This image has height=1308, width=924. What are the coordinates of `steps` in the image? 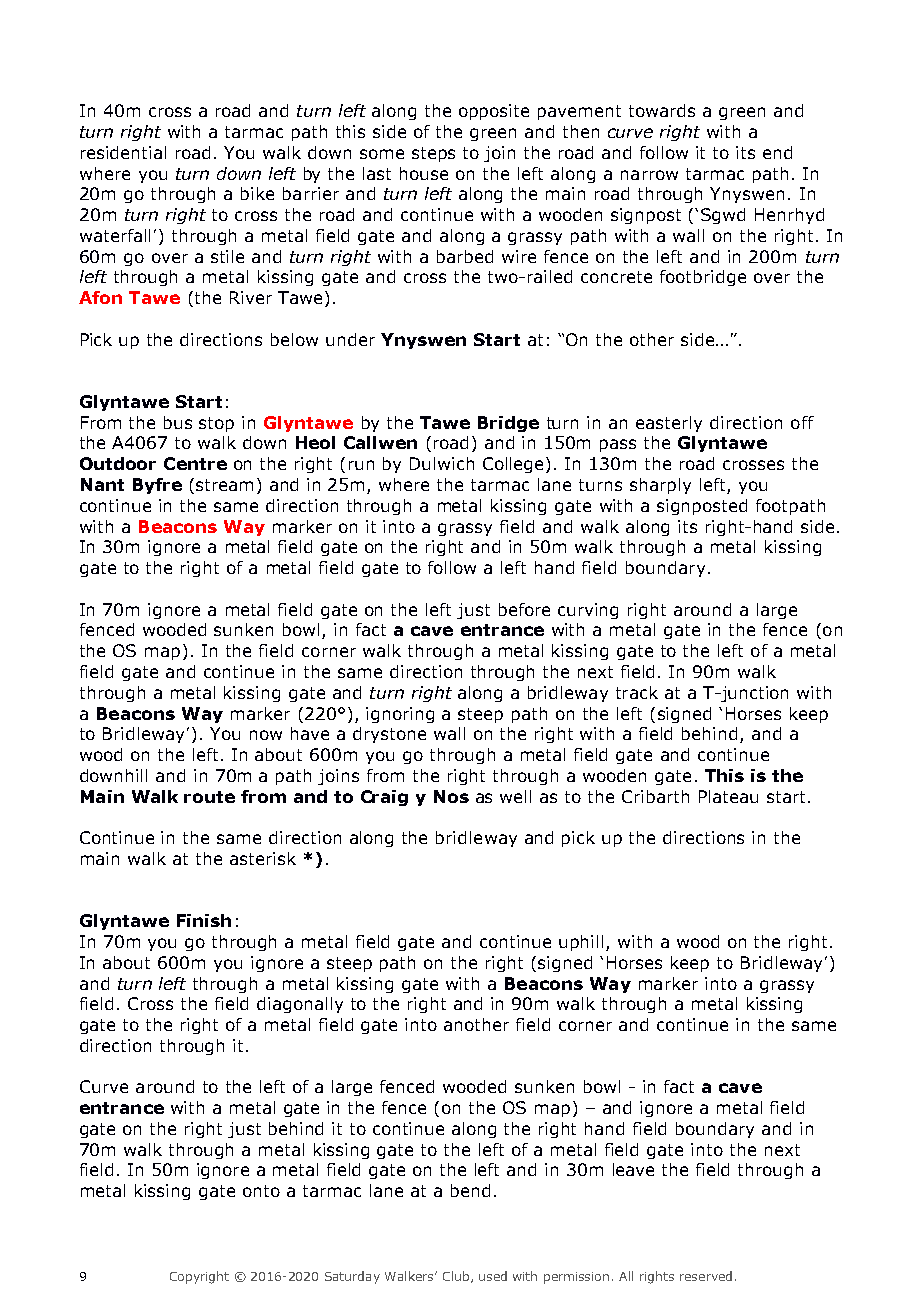 It's located at (433, 154).
